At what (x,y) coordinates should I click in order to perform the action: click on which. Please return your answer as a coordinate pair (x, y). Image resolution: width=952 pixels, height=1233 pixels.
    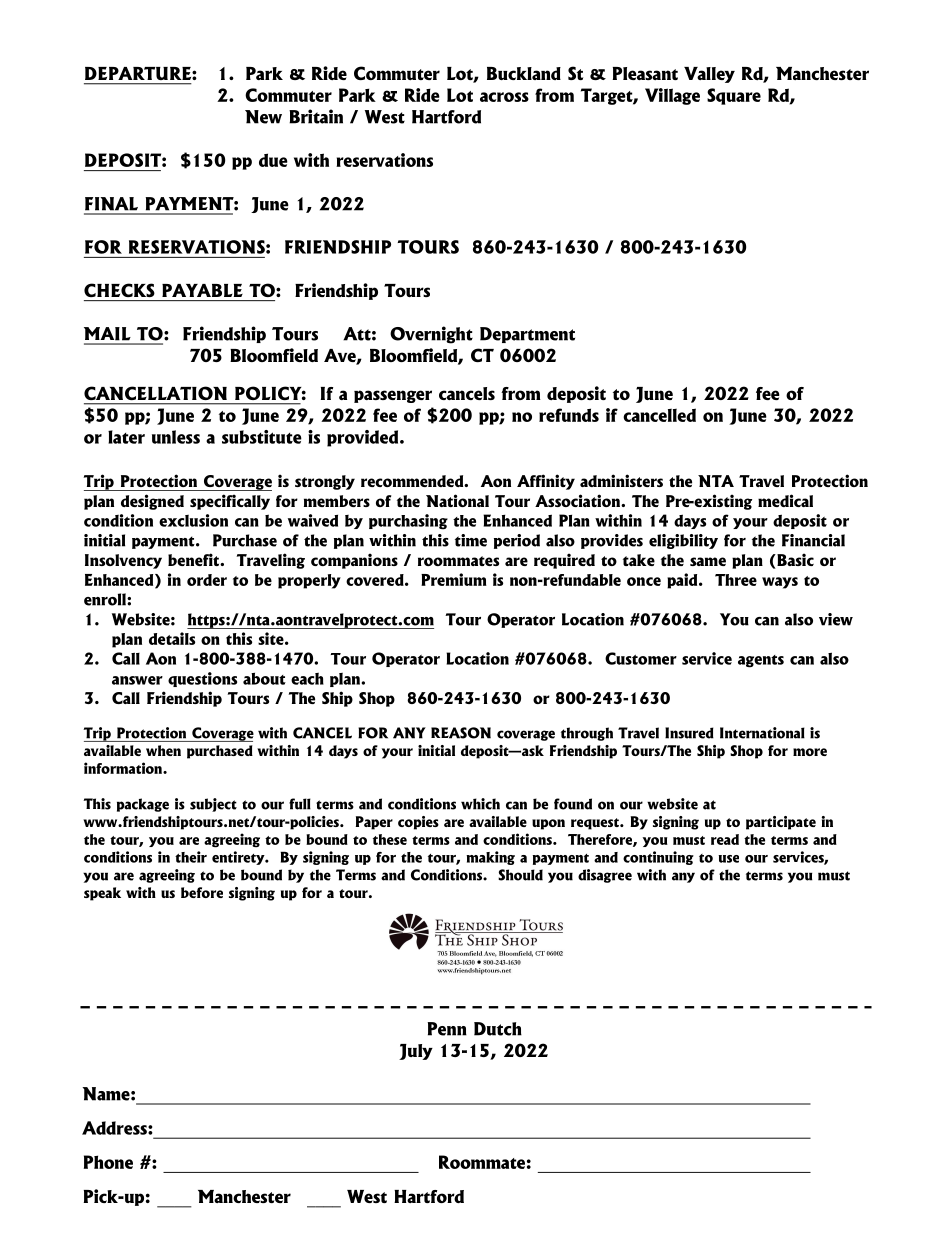
    Looking at the image, I should click on (480, 804).
